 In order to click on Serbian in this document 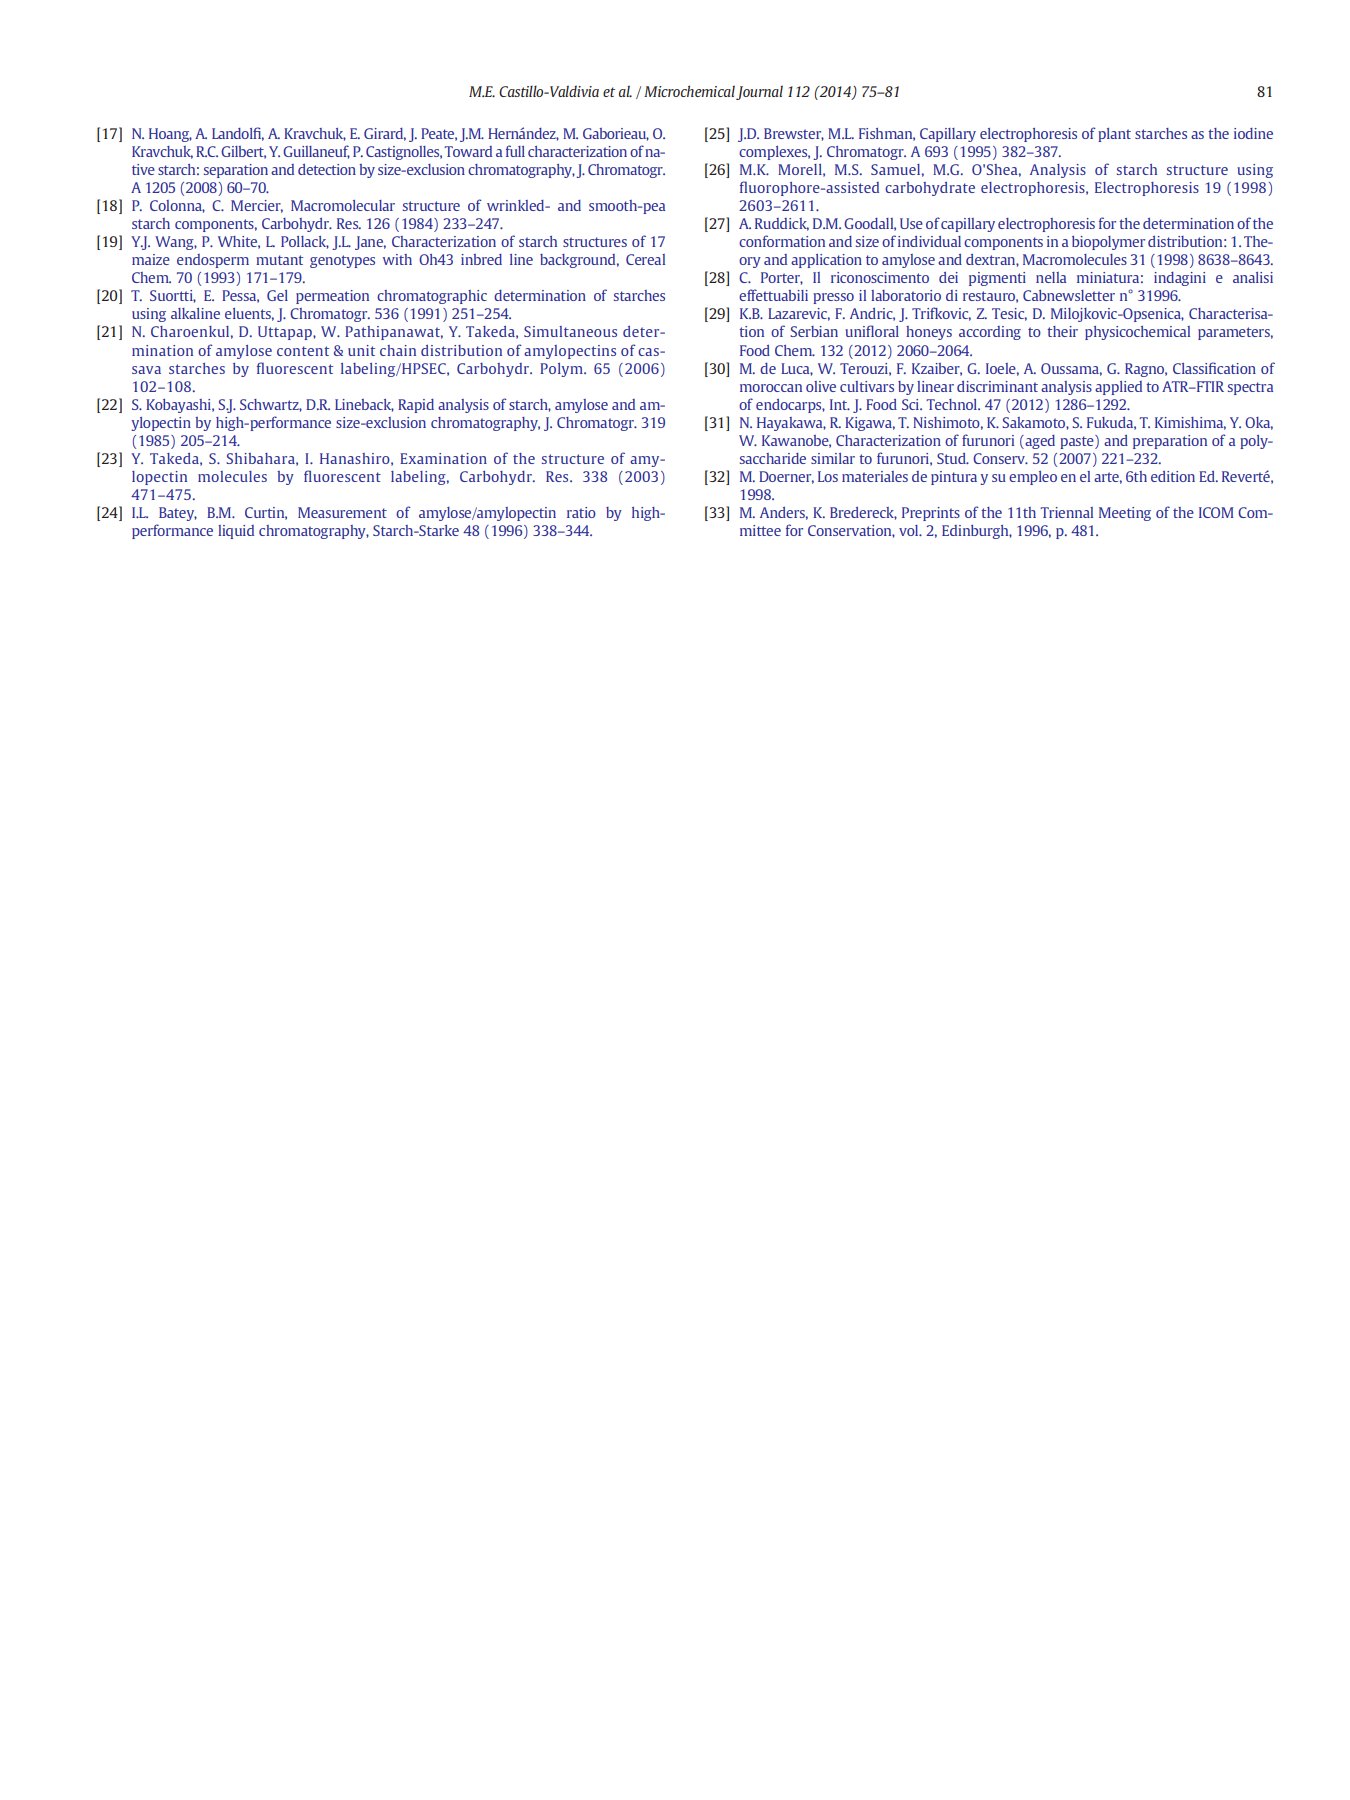, I will do `click(814, 331)`.
